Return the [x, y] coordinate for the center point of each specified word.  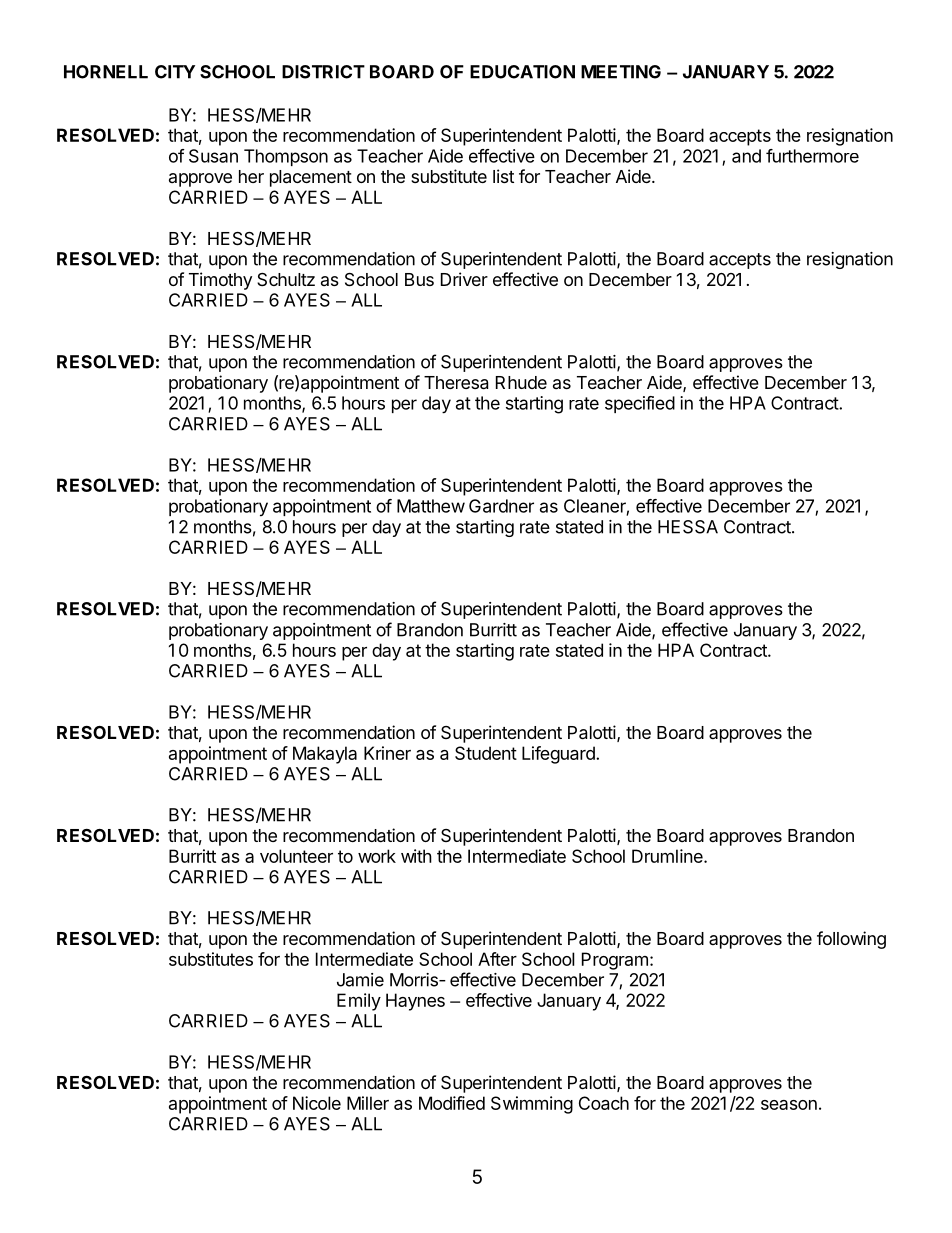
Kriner [387, 753]
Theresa [456, 383]
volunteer [296, 856]
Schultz [286, 279]
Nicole [317, 1103]
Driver [464, 279]
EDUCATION [522, 72]
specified [640, 404]
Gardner [501, 506]
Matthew [431, 506]
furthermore [812, 156]
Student [486, 753]
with [416, 856]
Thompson [286, 157]
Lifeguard [559, 755]
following [851, 940]
